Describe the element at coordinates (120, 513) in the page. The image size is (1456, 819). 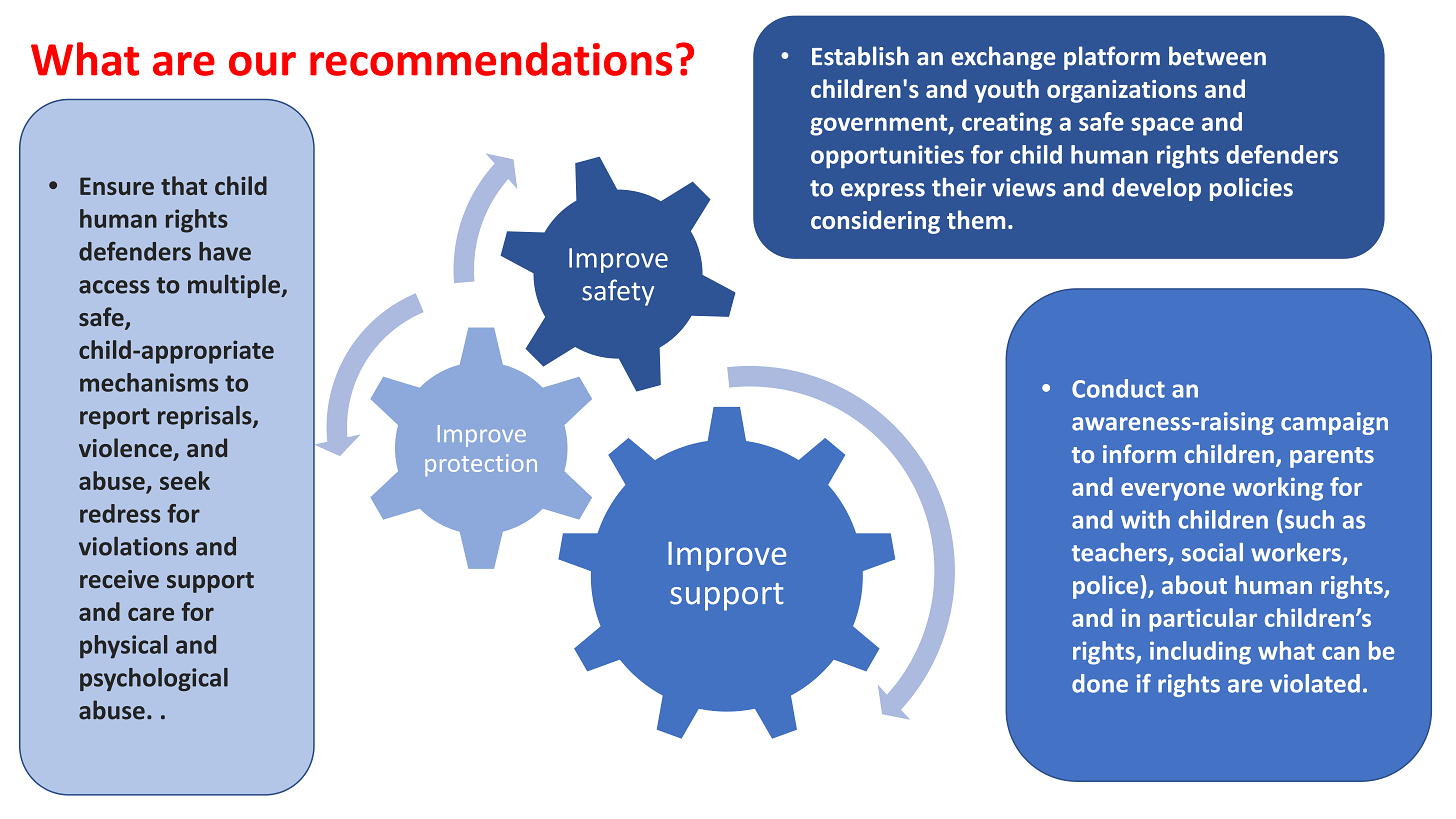
I see `redress` at that location.
